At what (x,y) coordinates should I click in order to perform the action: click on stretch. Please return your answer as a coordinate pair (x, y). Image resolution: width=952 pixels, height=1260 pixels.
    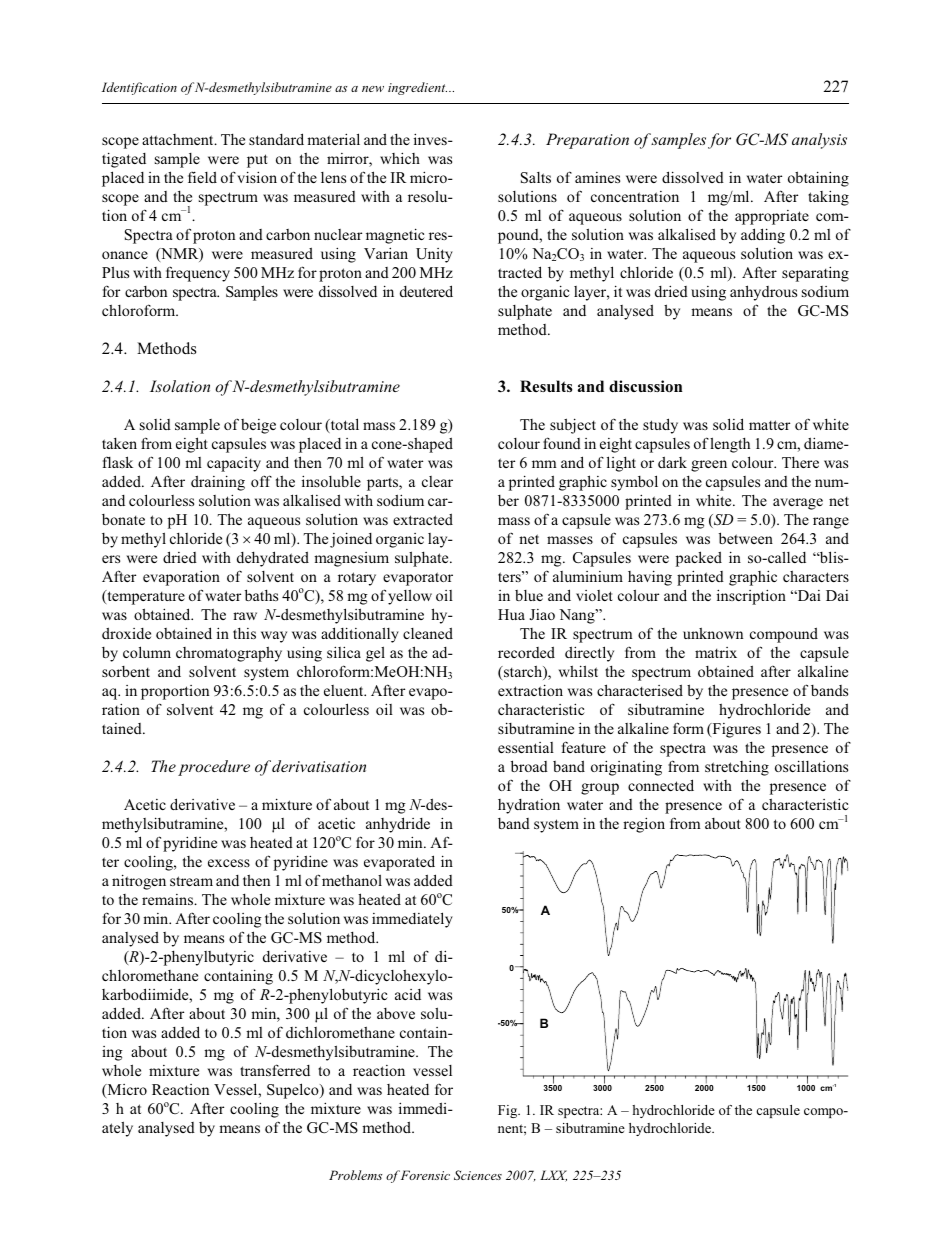
    Looking at the image, I should click on (726, 766).
